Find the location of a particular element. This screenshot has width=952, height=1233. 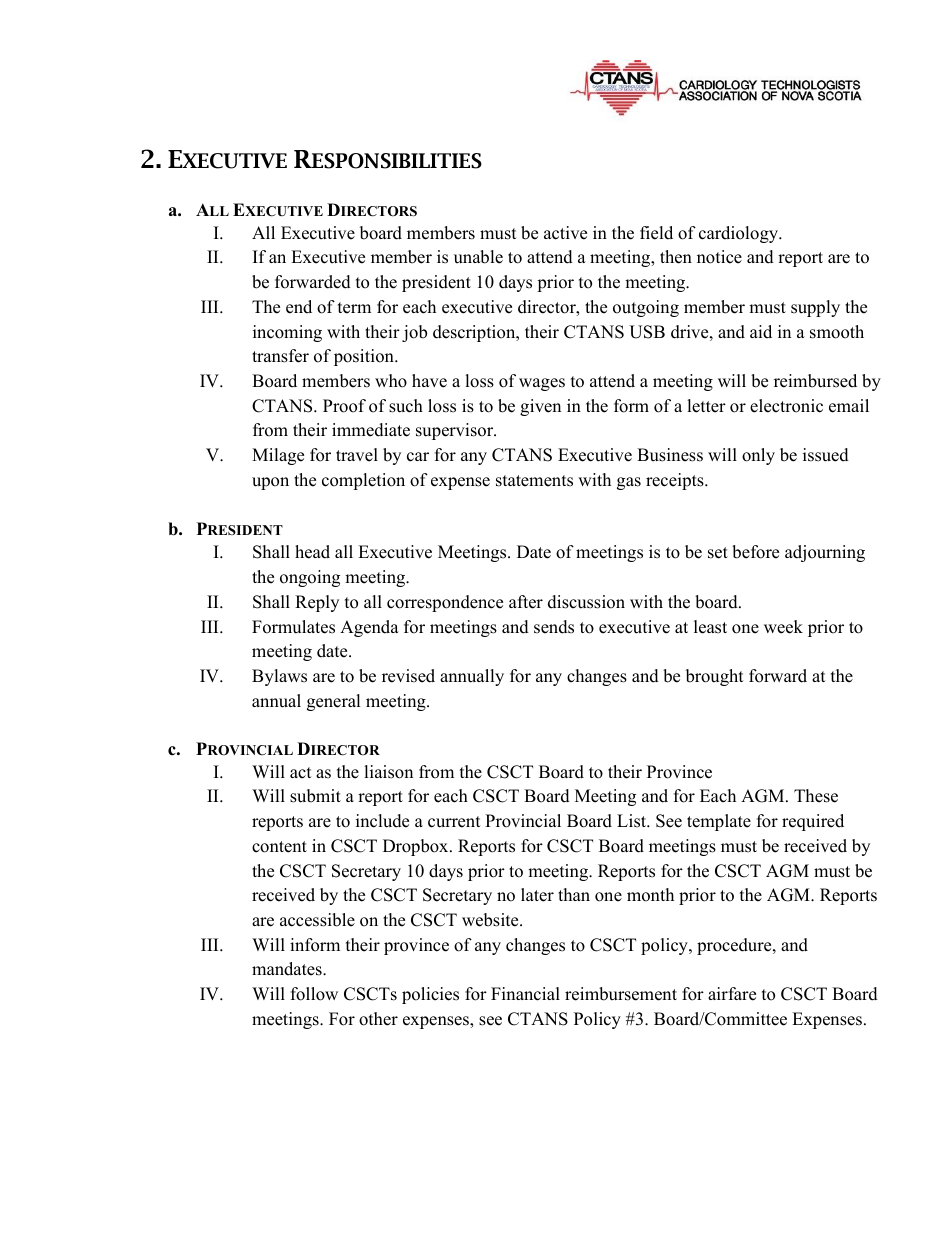

active is located at coordinates (565, 233).
